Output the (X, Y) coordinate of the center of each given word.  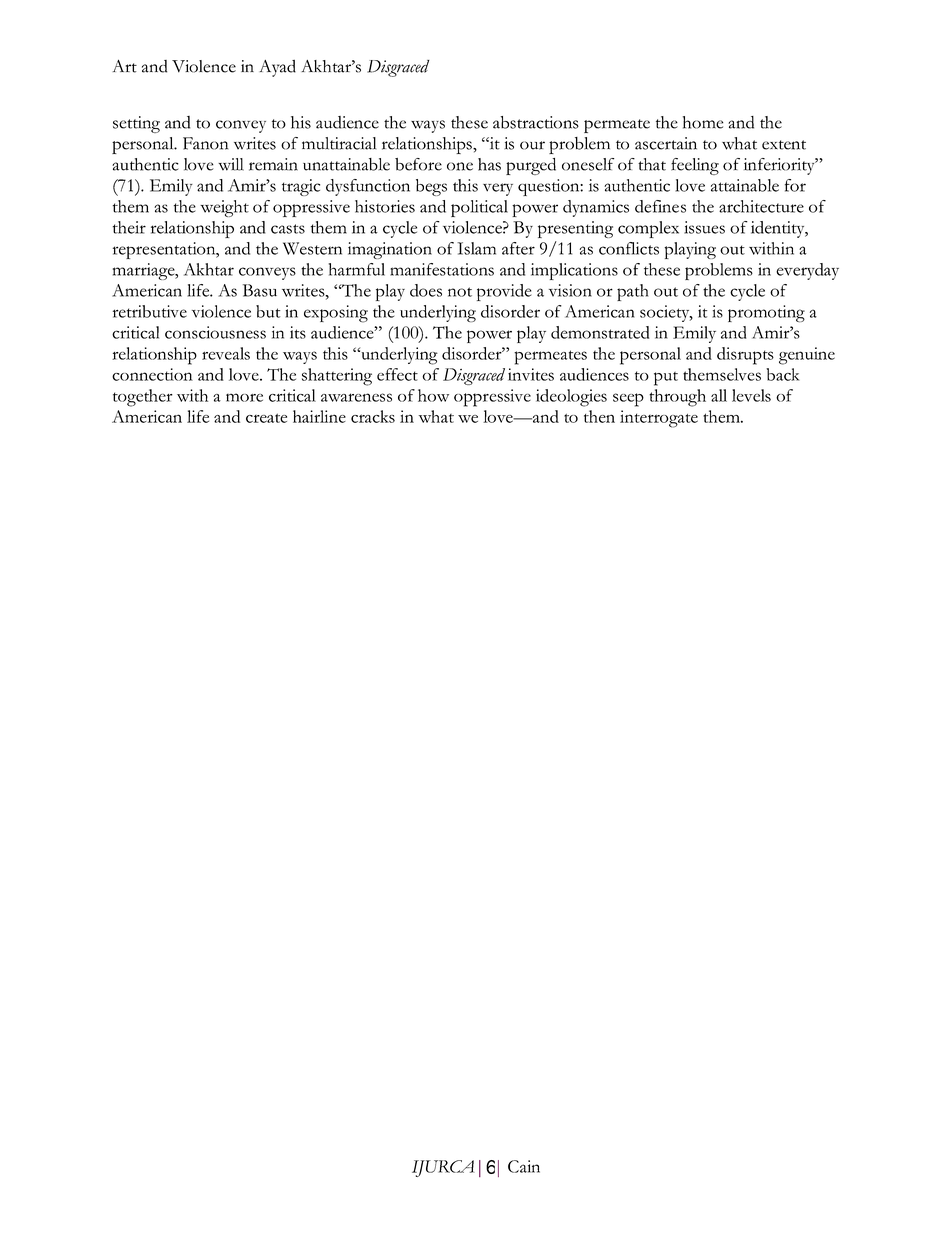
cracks (373, 416)
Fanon (205, 143)
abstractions (536, 122)
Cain (524, 1166)
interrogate (659, 419)
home (703, 122)
